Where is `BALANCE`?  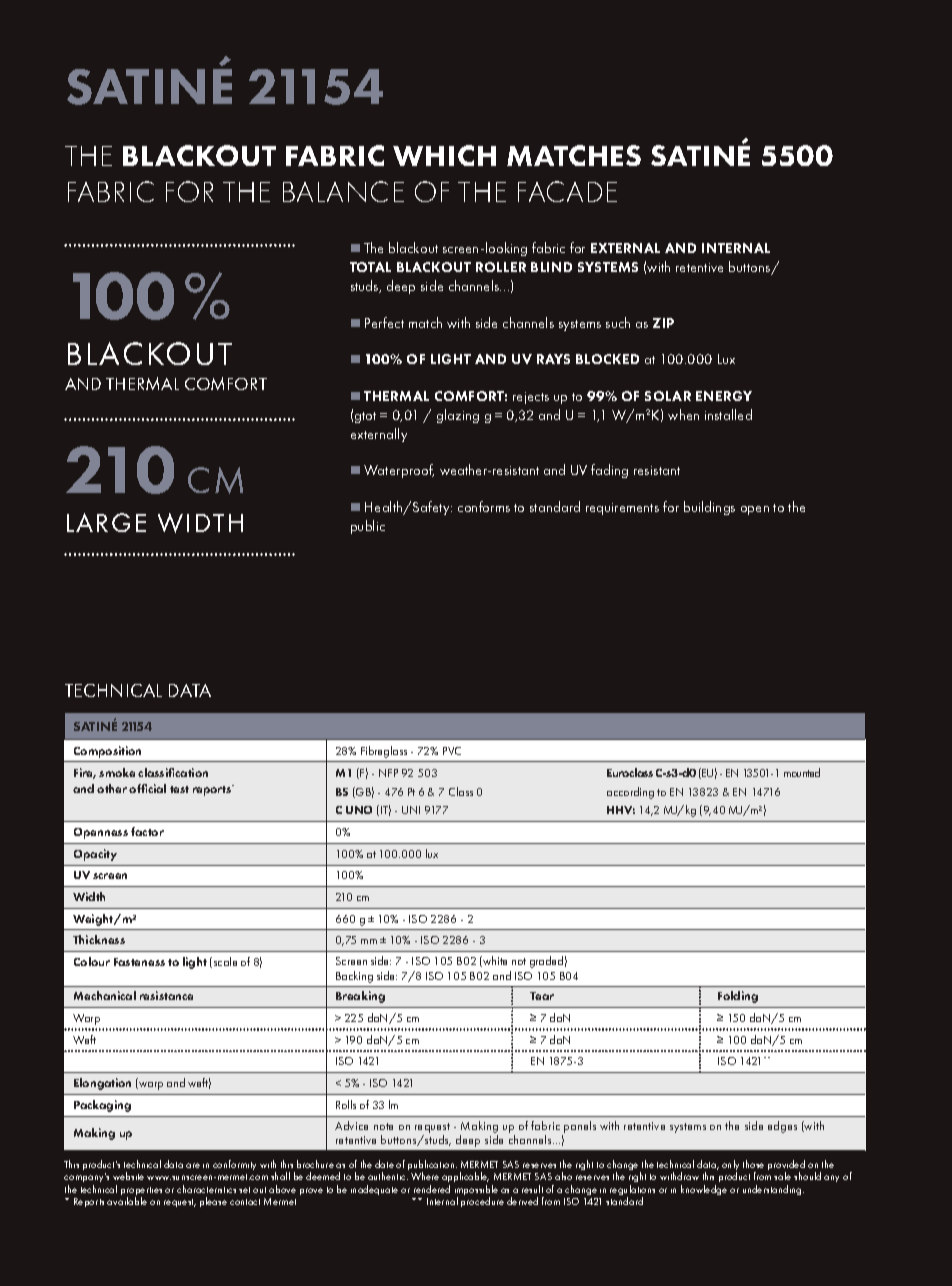
BALANCE is located at coordinates (343, 191).
